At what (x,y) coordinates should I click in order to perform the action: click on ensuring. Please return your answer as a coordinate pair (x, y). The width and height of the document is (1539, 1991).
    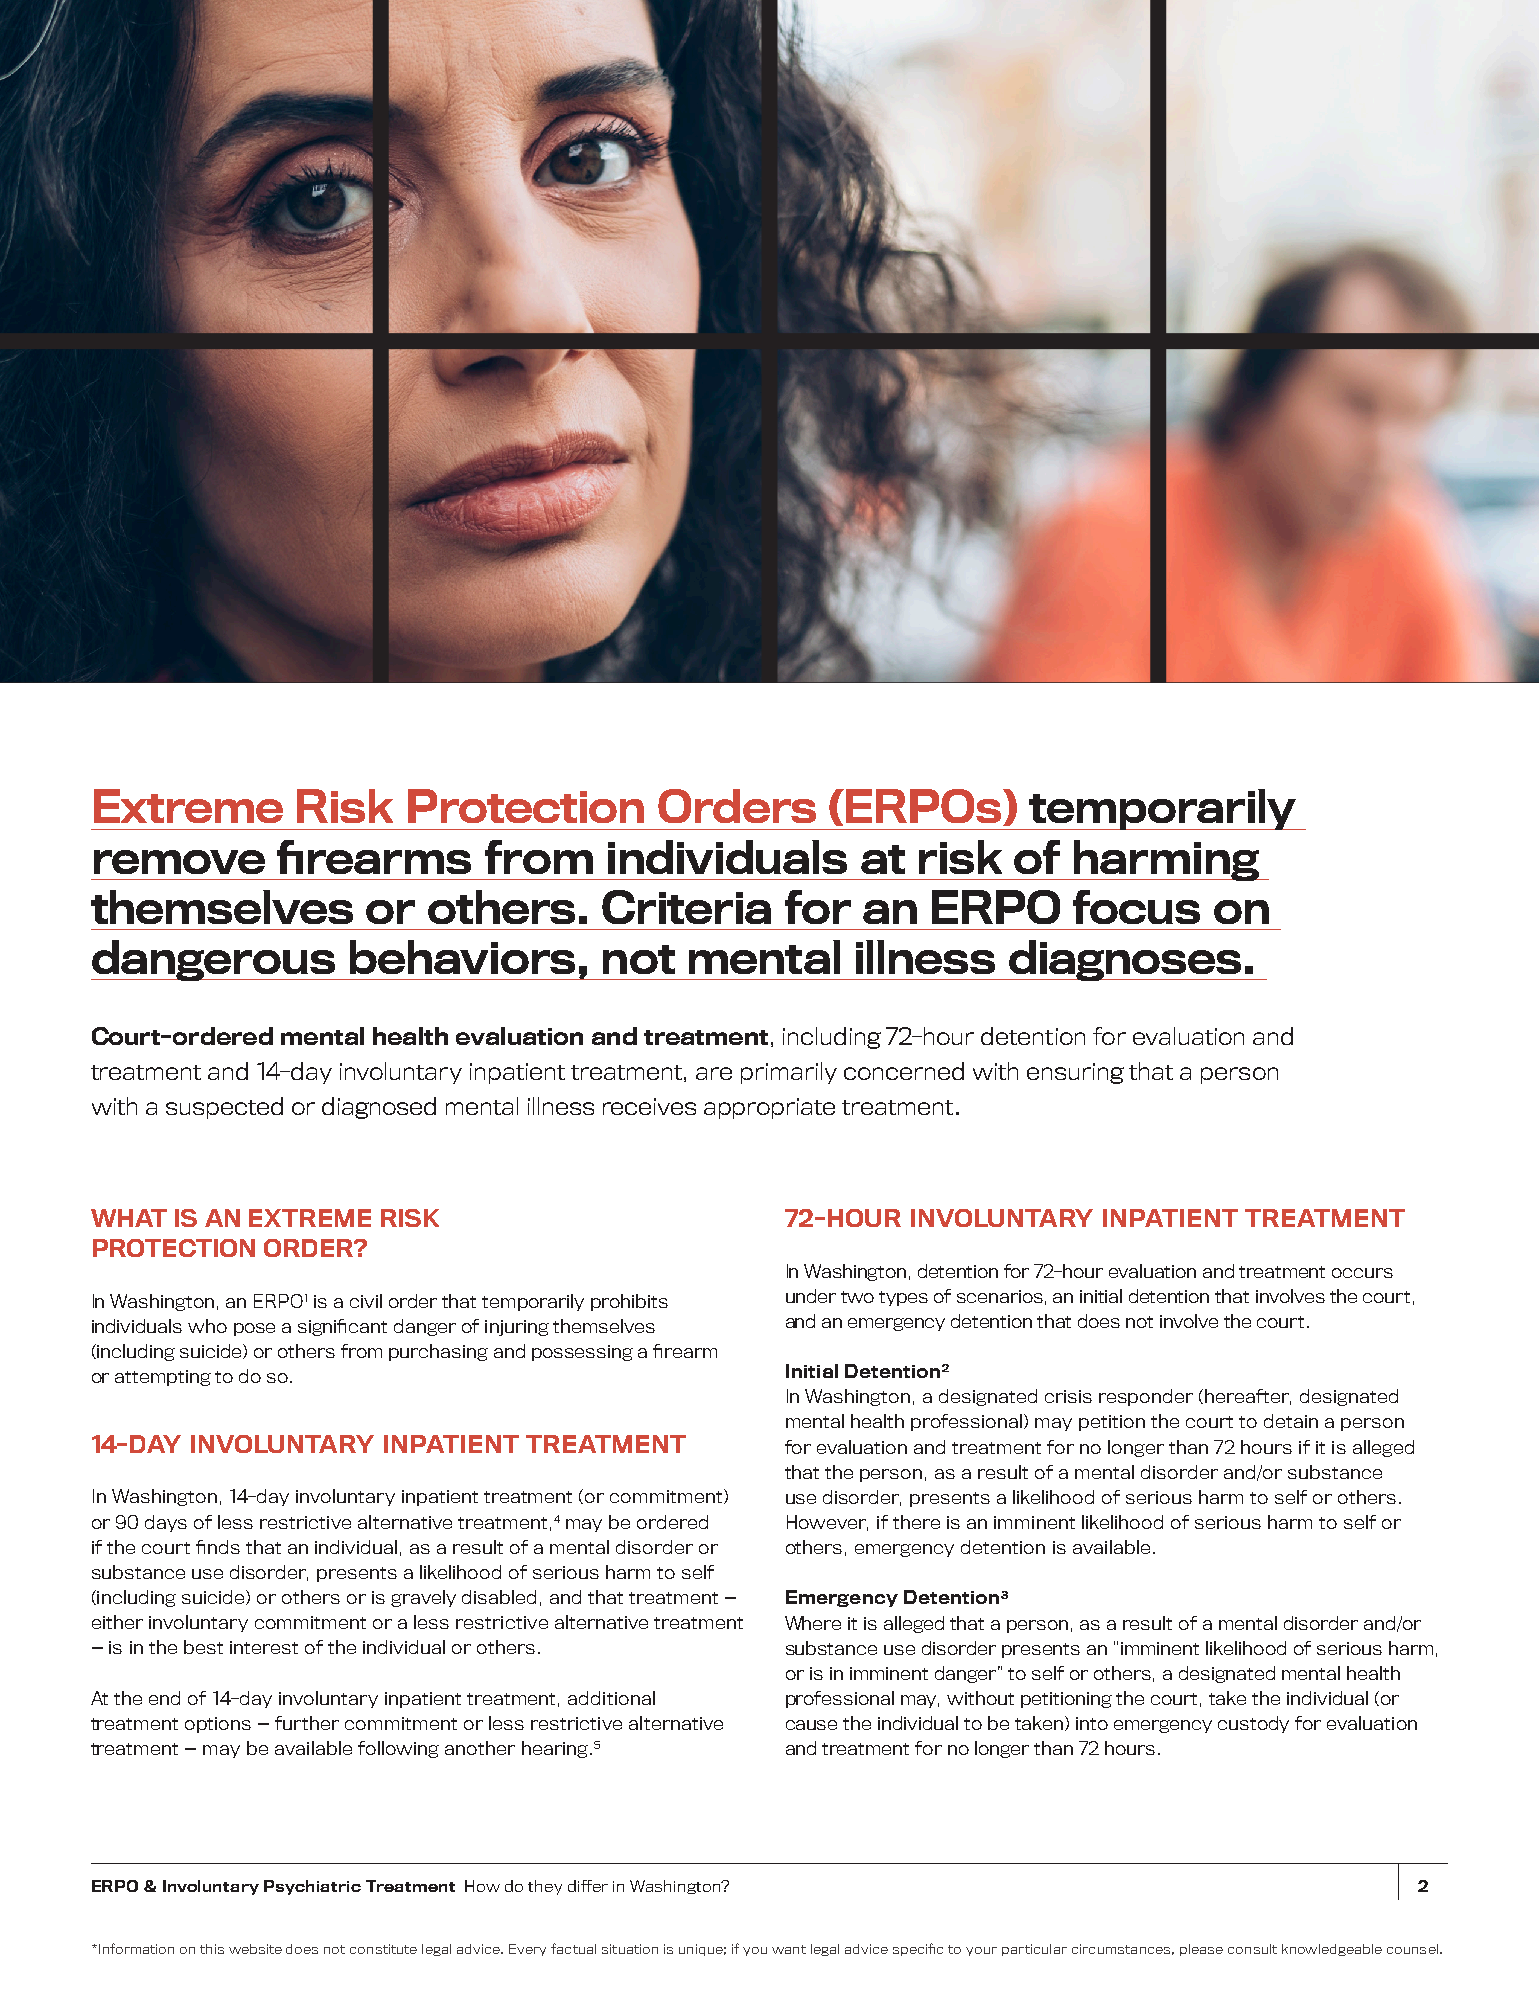
    Looking at the image, I should click on (1075, 1073).
